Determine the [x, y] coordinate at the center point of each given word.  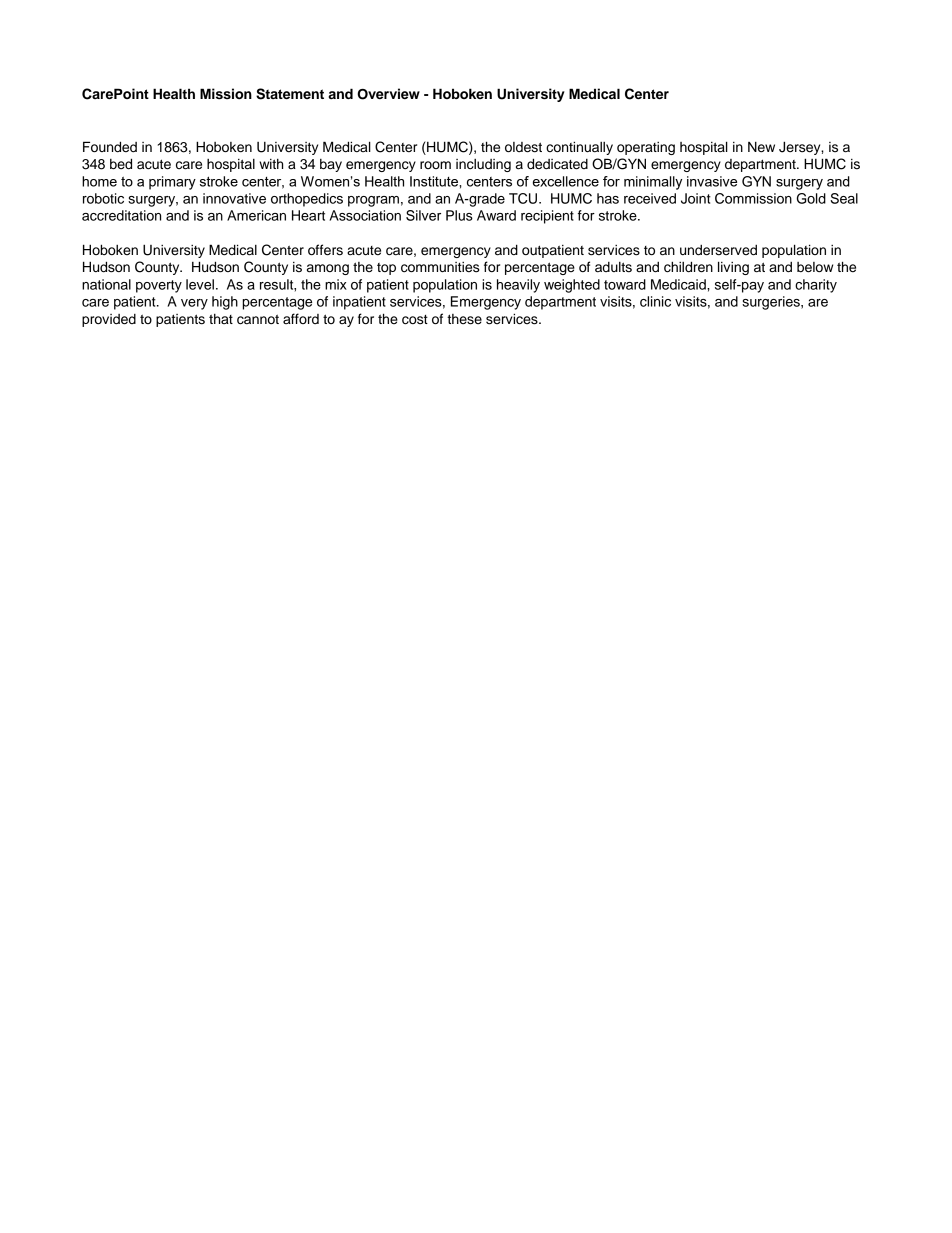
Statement [290, 94]
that [221, 319]
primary [172, 183]
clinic [655, 301]
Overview [388, 94]
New [761, 147]
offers [325, 250]
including [483, 165]
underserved [718, 250]
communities [440, 267]
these [464, 319]
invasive [712, 181]
